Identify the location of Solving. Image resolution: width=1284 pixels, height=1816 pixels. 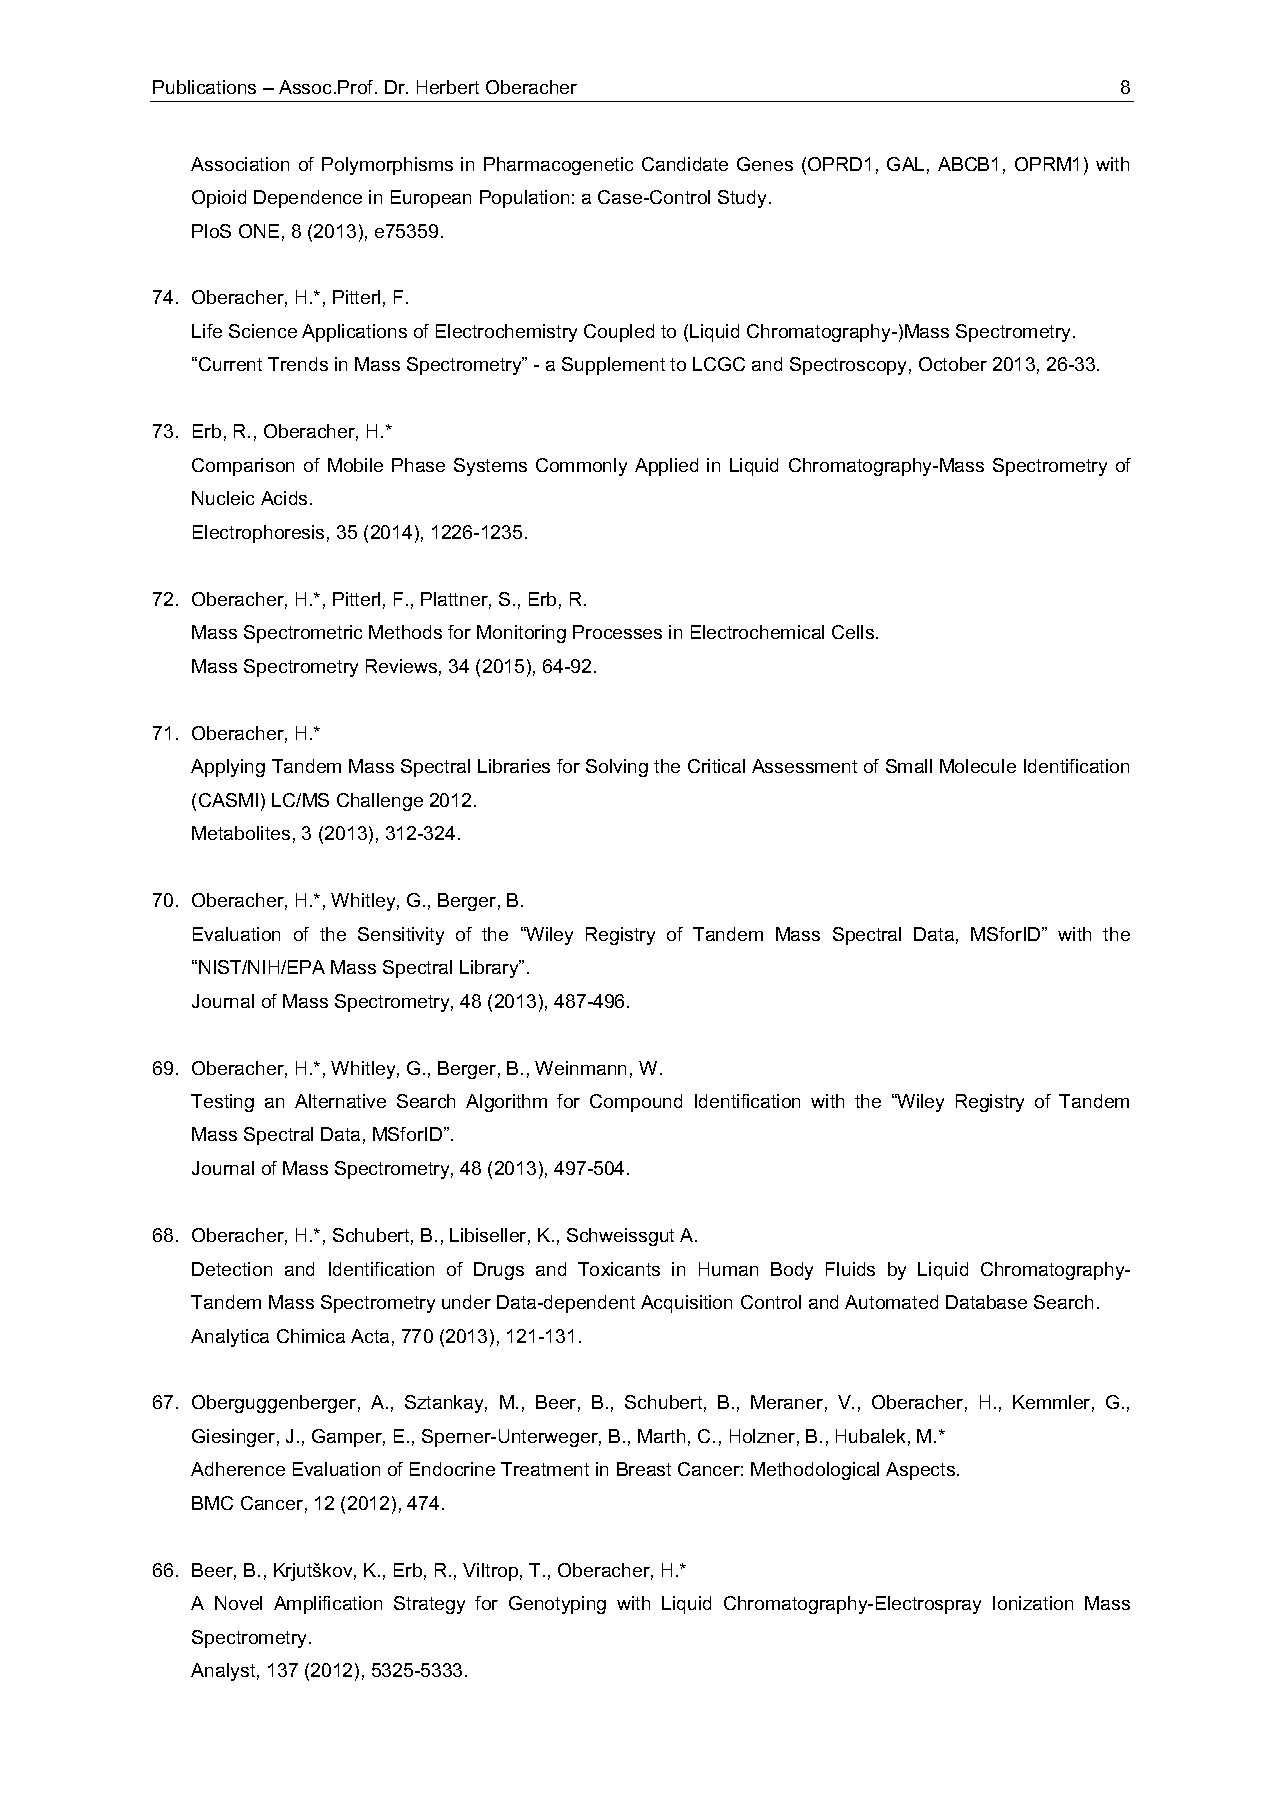
(617, 768).
